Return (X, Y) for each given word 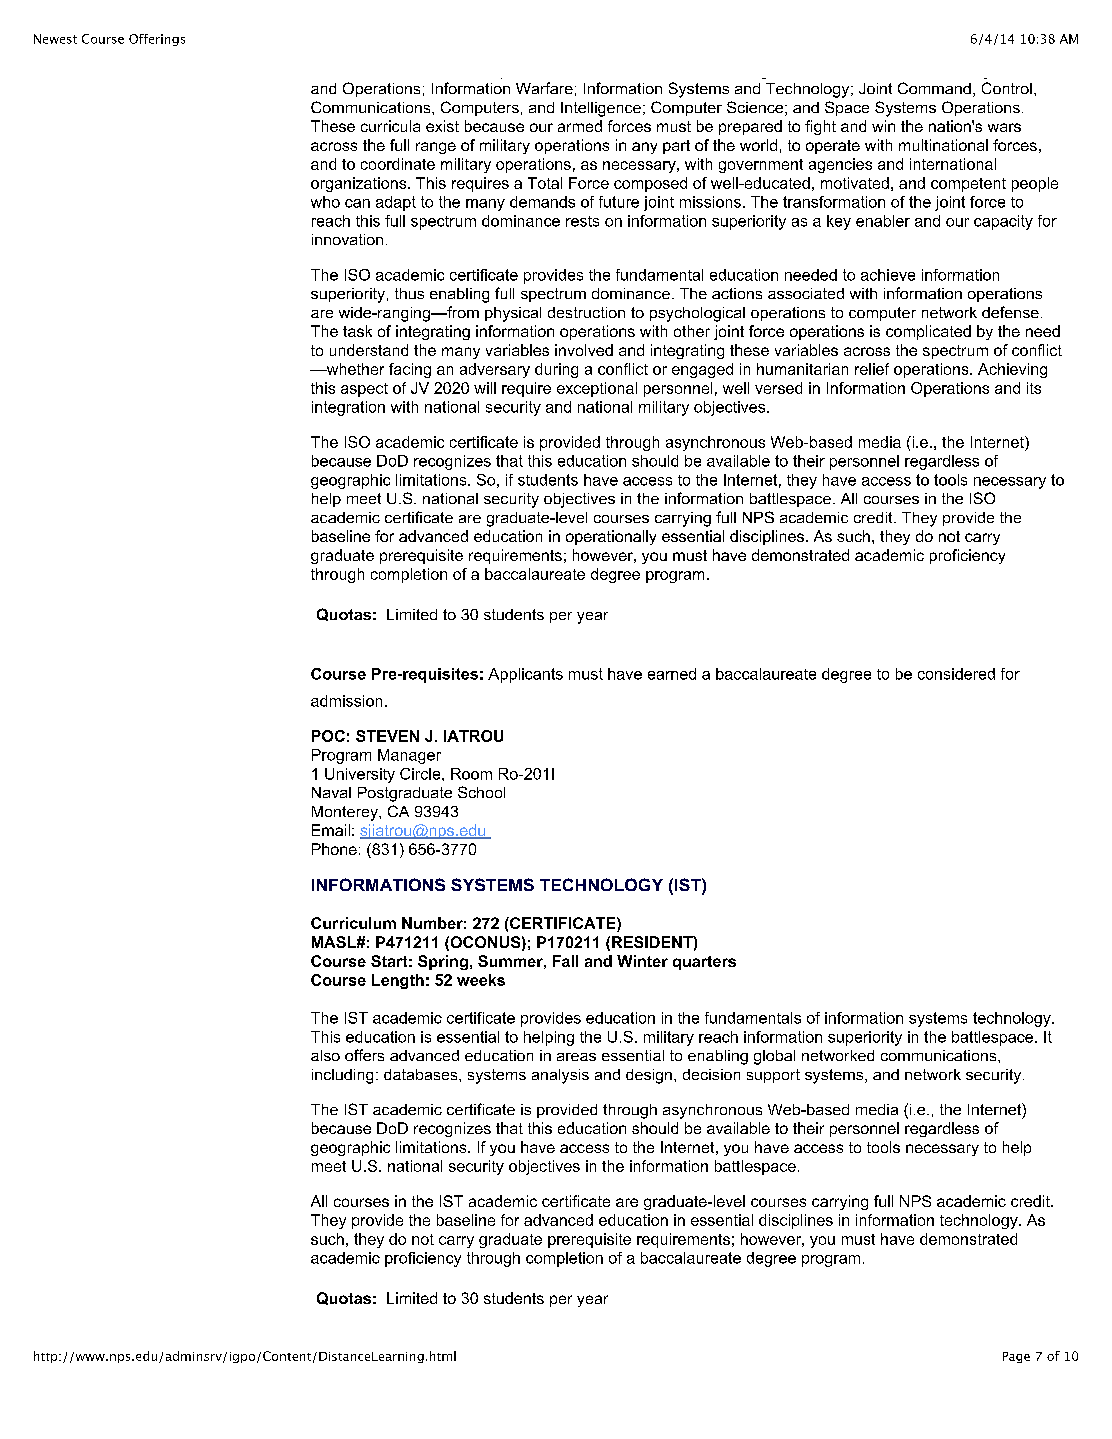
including (342, 1076)
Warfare (544, 88)
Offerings (157, 40)
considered (956, 674)
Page (1016, 1357)
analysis (560, 1076)
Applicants (525, 675)
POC (328, 736)
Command (934, 88)
